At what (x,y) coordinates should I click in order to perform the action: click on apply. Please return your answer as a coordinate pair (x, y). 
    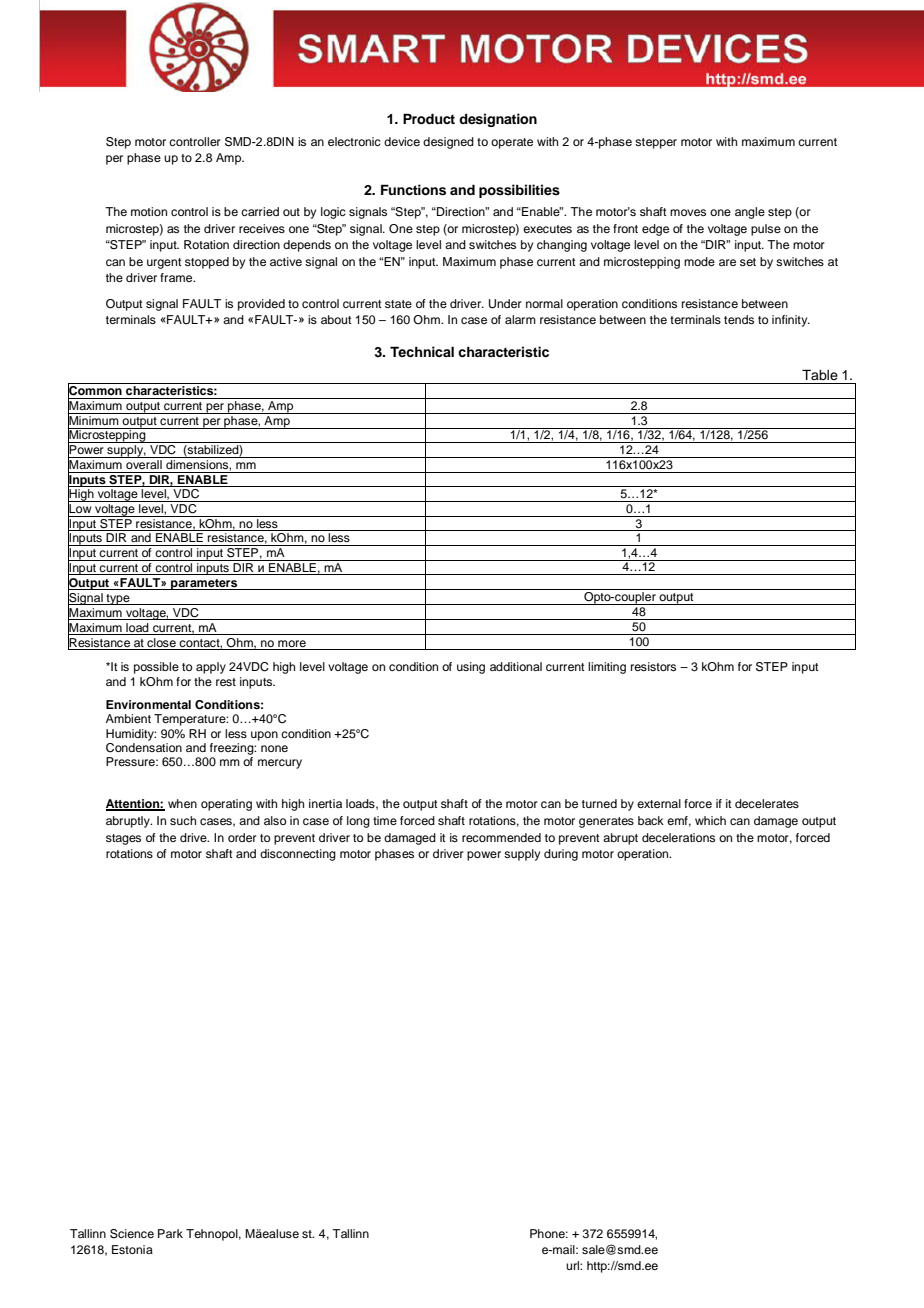
    Looking at the image, I should click on (211, 668).
